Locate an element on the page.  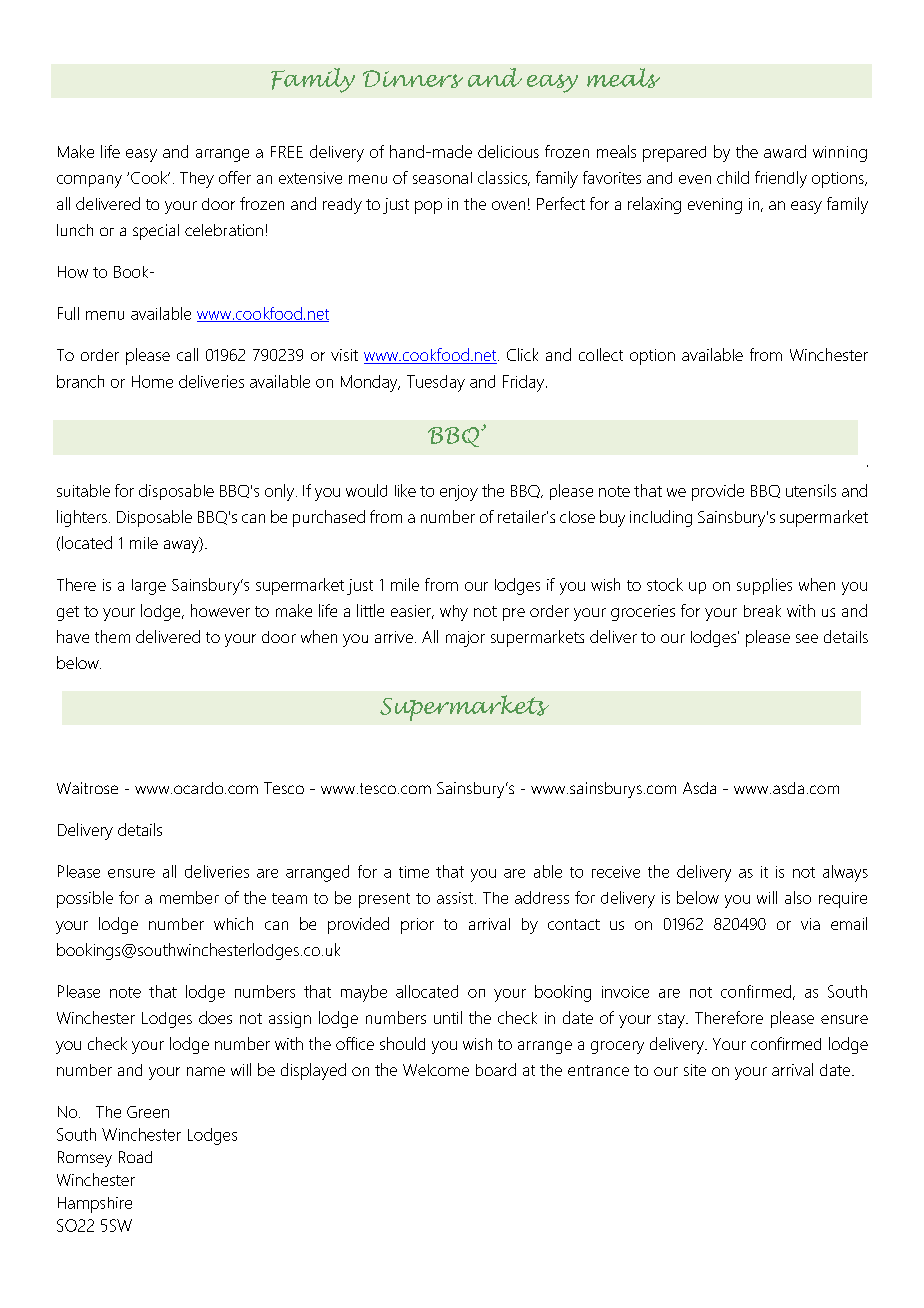
Welcome is located at coordinates (436, 1070).
